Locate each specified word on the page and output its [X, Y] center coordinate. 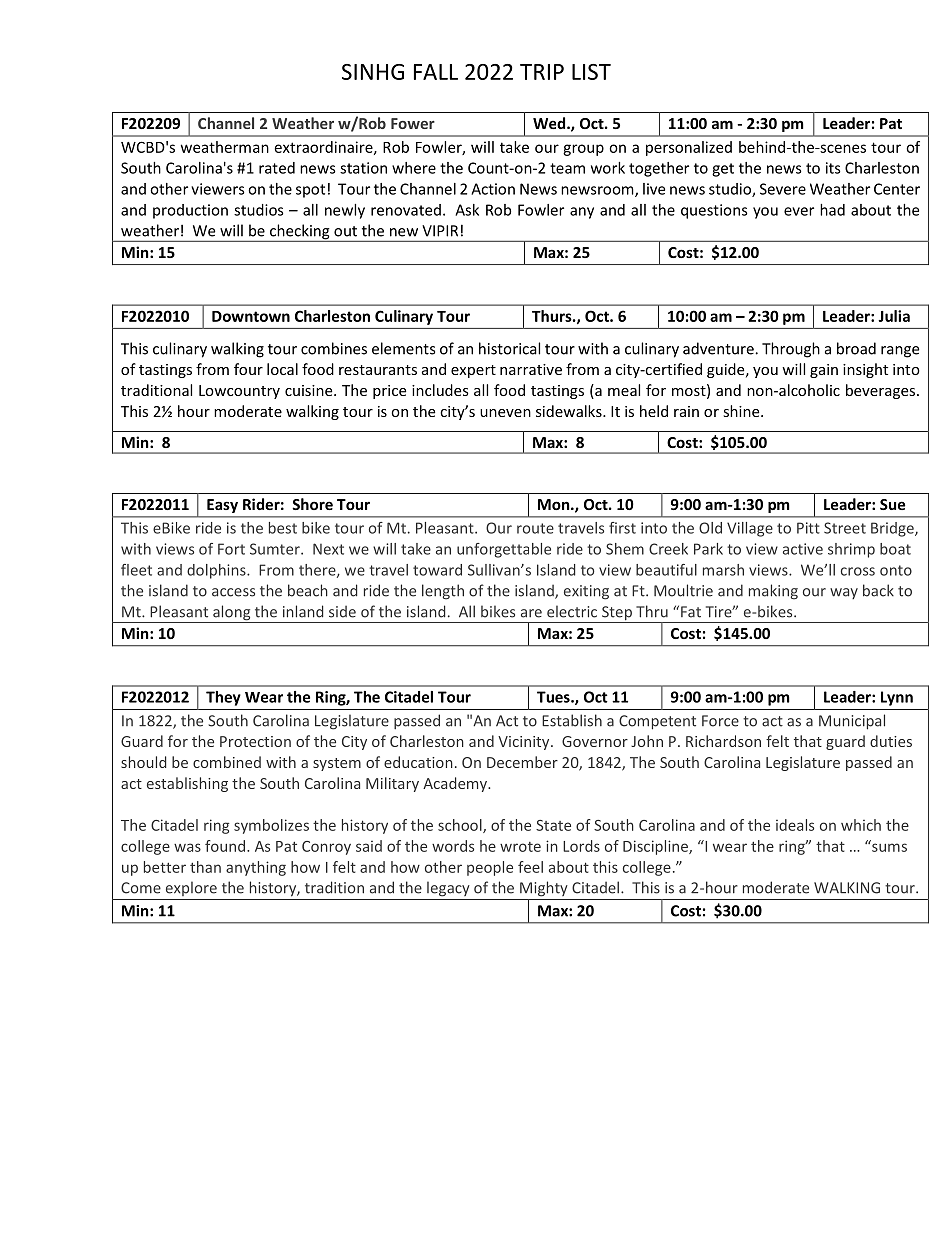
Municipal [852, 722]
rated [277, 168]
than [205, 867]
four [248, 369]
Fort [231, 549]
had [832, 210]
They [223, 698]
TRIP [542, 72]
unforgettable [504, 550]
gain [824, 371]
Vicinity [525, 743]
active [803, 549]
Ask [467, 210]
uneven [505, 413]
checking [299, 233]
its [833, 168]
